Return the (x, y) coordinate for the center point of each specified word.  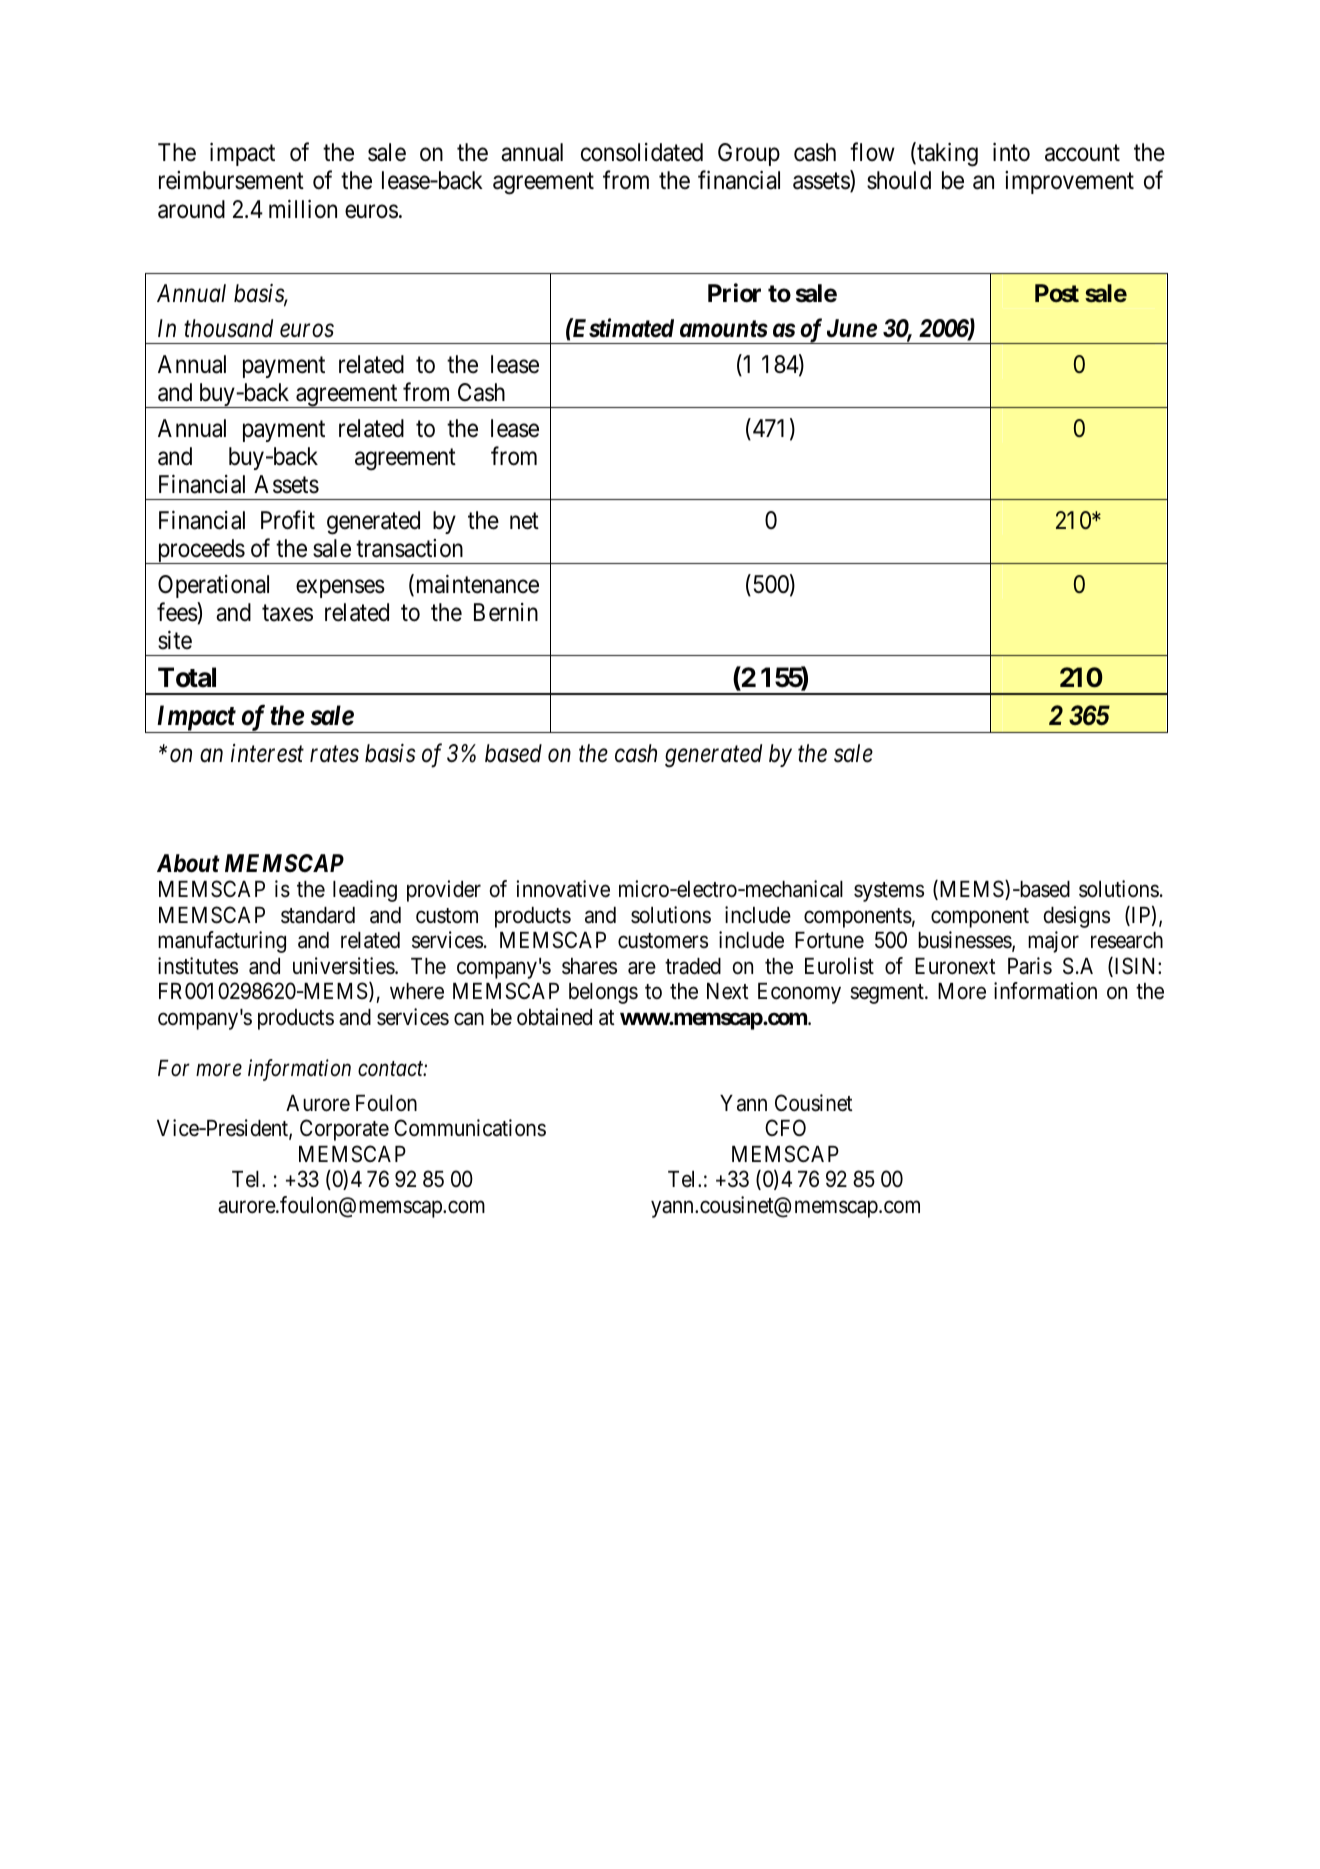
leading (365, 891)
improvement (1069, 182)
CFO (785, 1127)
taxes (287, 613)
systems (889, 892)
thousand (228, 328)
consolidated (642, 152)
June (852, 328)
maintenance (476, 585)
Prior (734, 293)
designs (1077, 917)
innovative (563, 889)
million (303, 209)
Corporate (344, 1130)
